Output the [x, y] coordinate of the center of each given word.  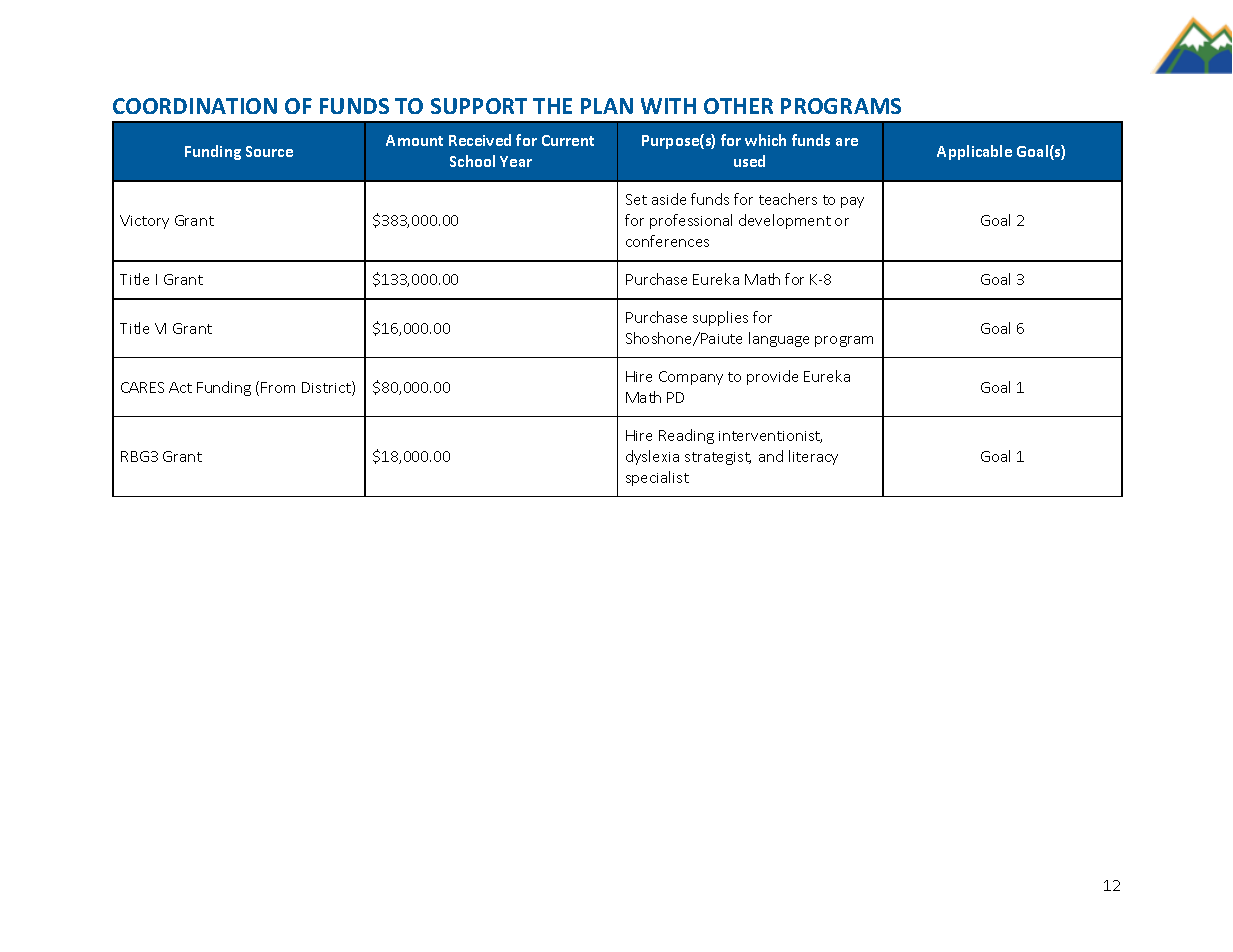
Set [636, 199]
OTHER [738, 106]
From [278, 387]
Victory [144, 222]
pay [852, 202]
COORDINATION [195, 106]
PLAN [607, 106]
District [327, 388]
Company [691, 378]
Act [180, 387]
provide [772, 377]
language [779, 339]
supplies [720, 318]
